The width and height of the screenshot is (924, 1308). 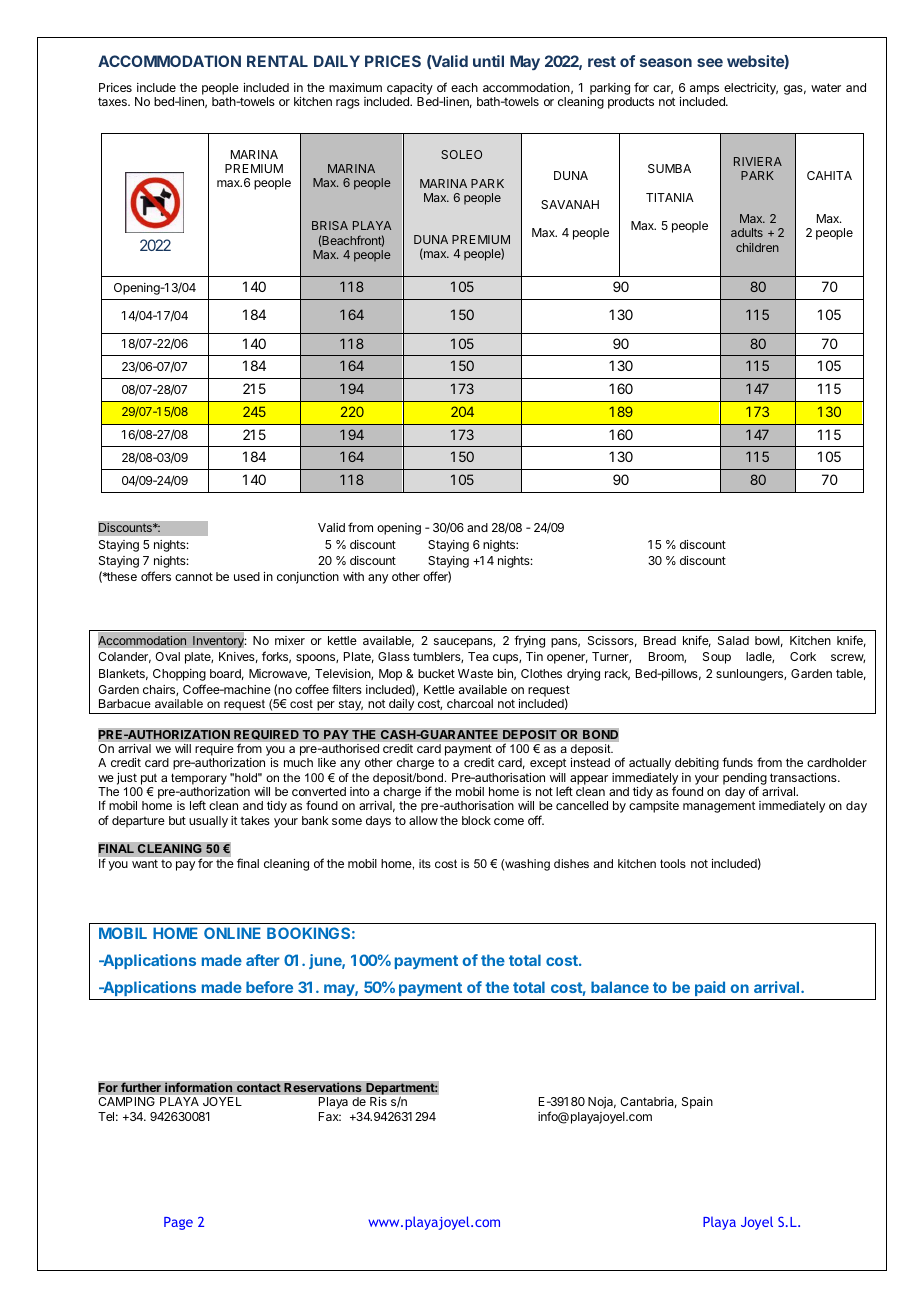 What do you see at coordinates (697, 1103) in the screenshot?
I see `Spain` at bounding box center [697, 1103].
